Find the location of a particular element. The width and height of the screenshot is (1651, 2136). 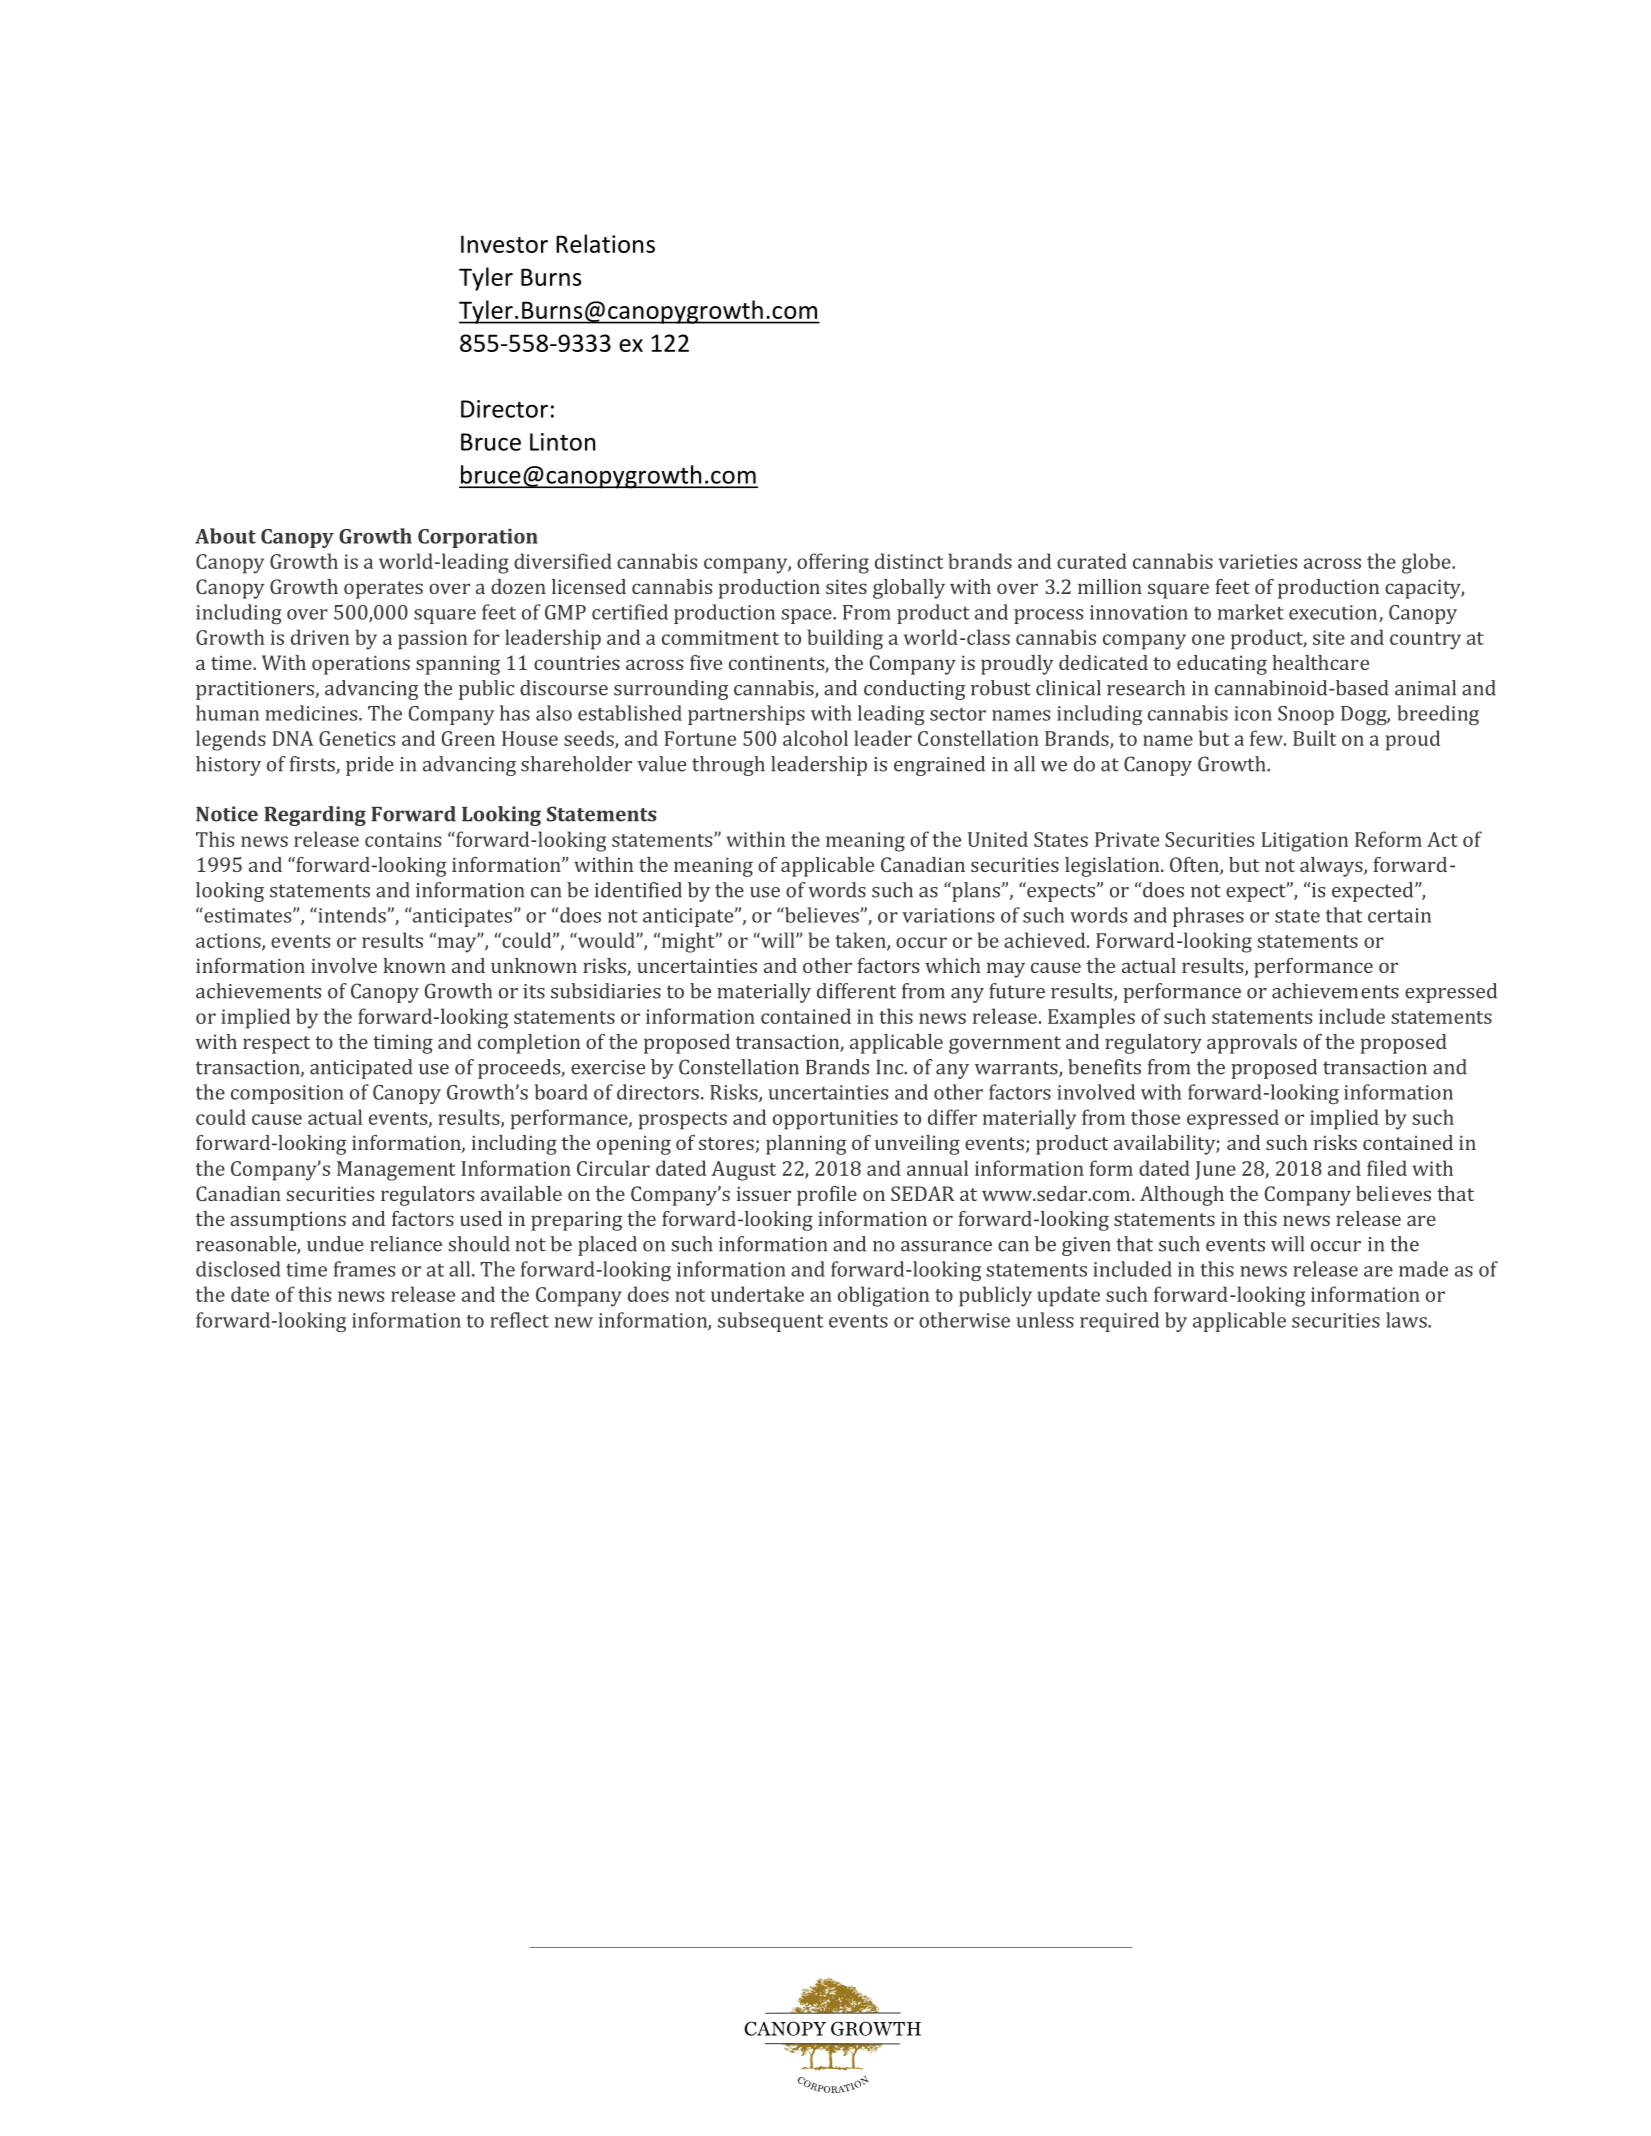

varieties is located at coordinates (1258, 561).
